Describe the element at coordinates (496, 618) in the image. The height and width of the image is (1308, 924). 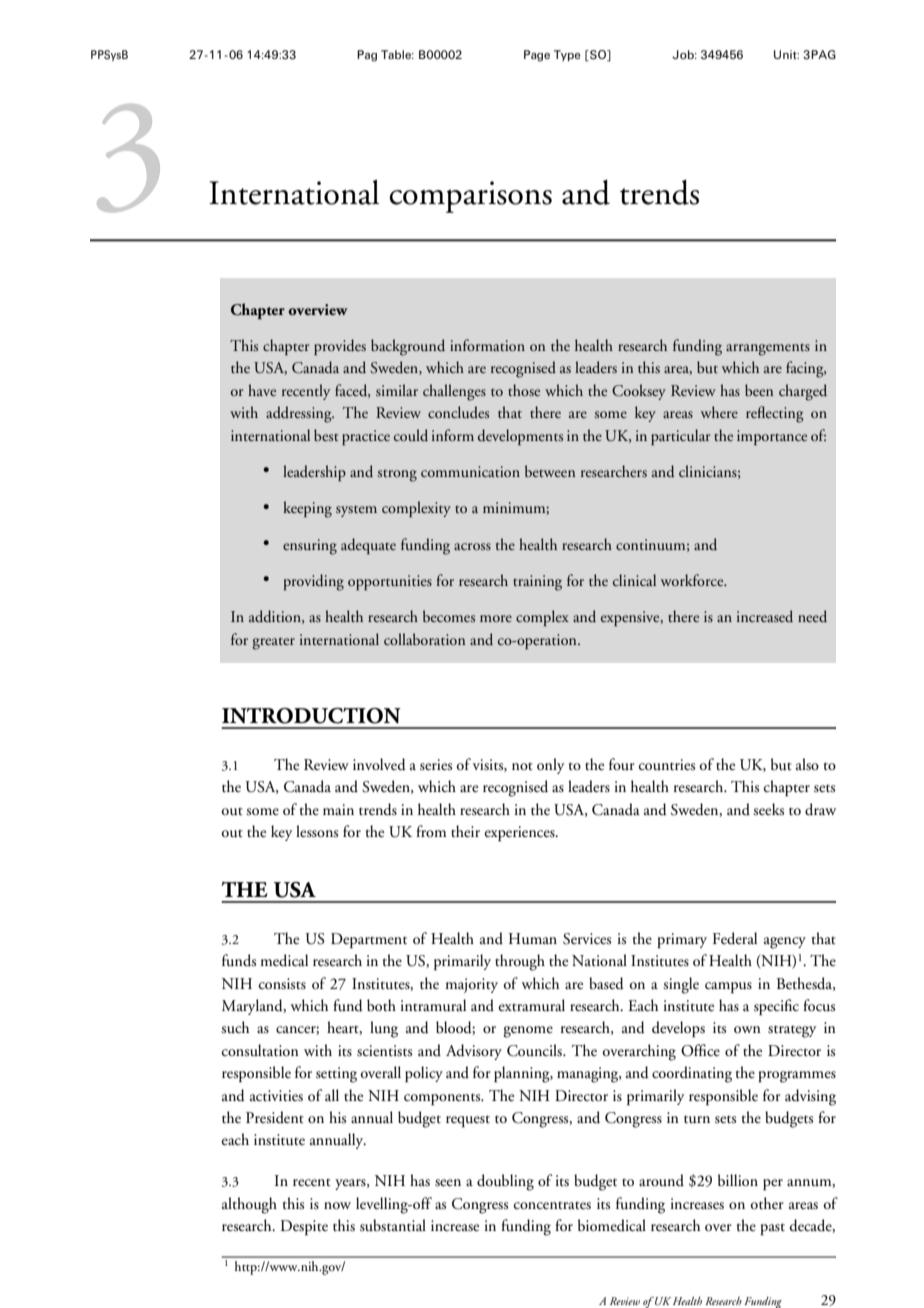
I see `more` at that location.
